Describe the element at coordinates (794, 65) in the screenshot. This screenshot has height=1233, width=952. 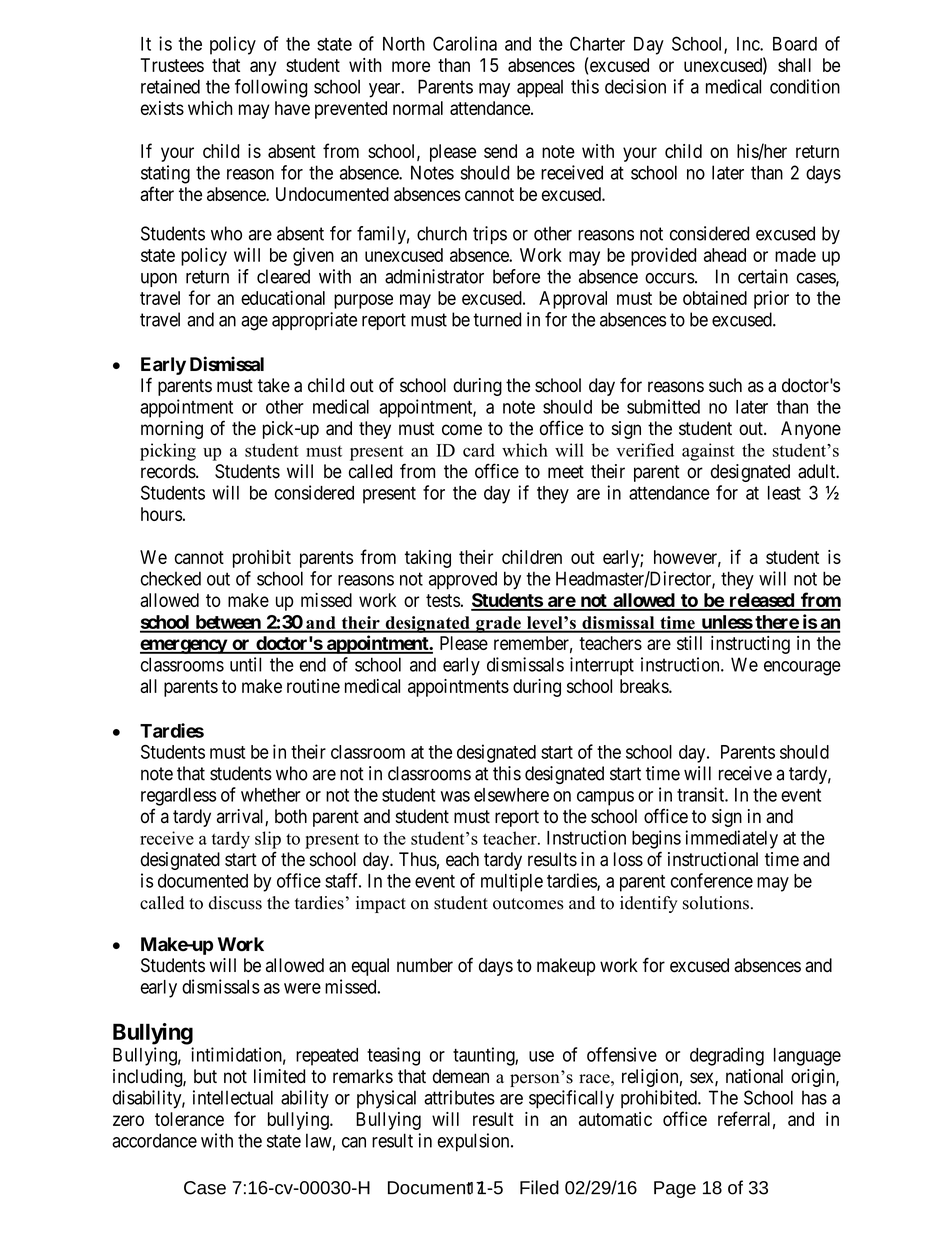
I see `shall` at that location.
